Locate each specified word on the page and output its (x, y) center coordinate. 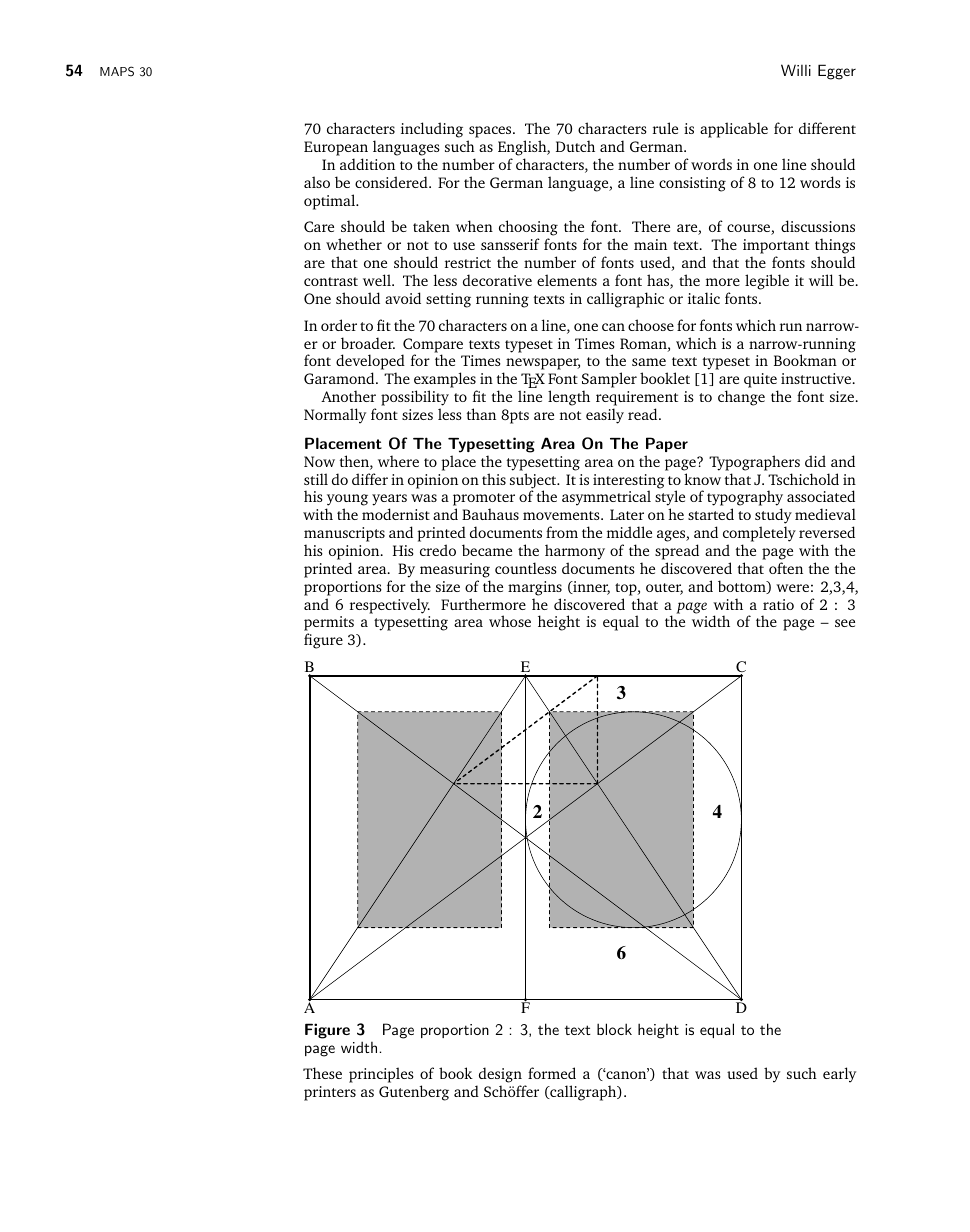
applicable (734, 130)
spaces (491, 133)
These (322, 1073)
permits (329, 625)
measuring (455, 570)
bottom (743, 587)
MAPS (117, 71)
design (500, 1076)
